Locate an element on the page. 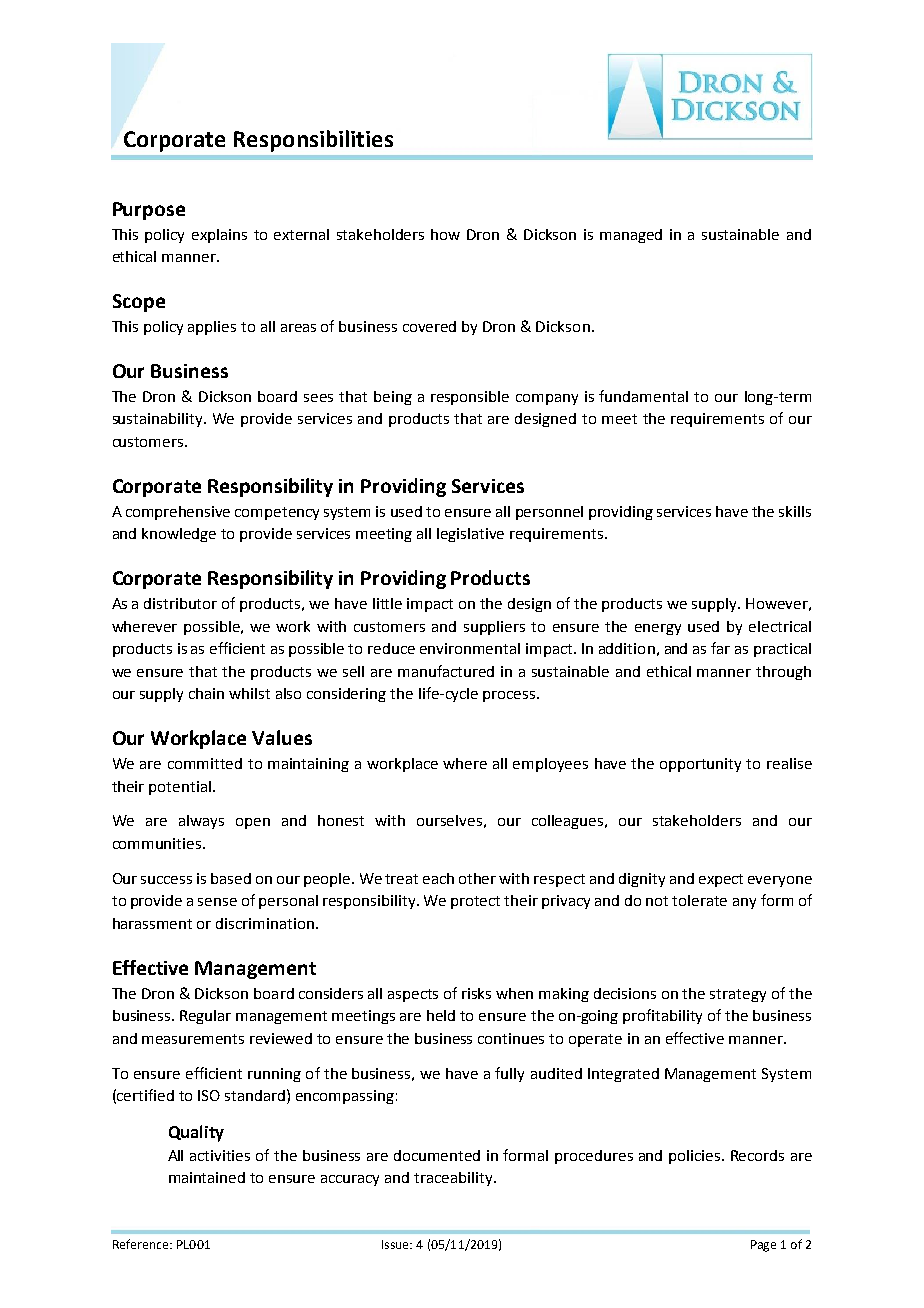 The width and height of the image is (924, 1308). strategy is located at coordinates (738, 995).
